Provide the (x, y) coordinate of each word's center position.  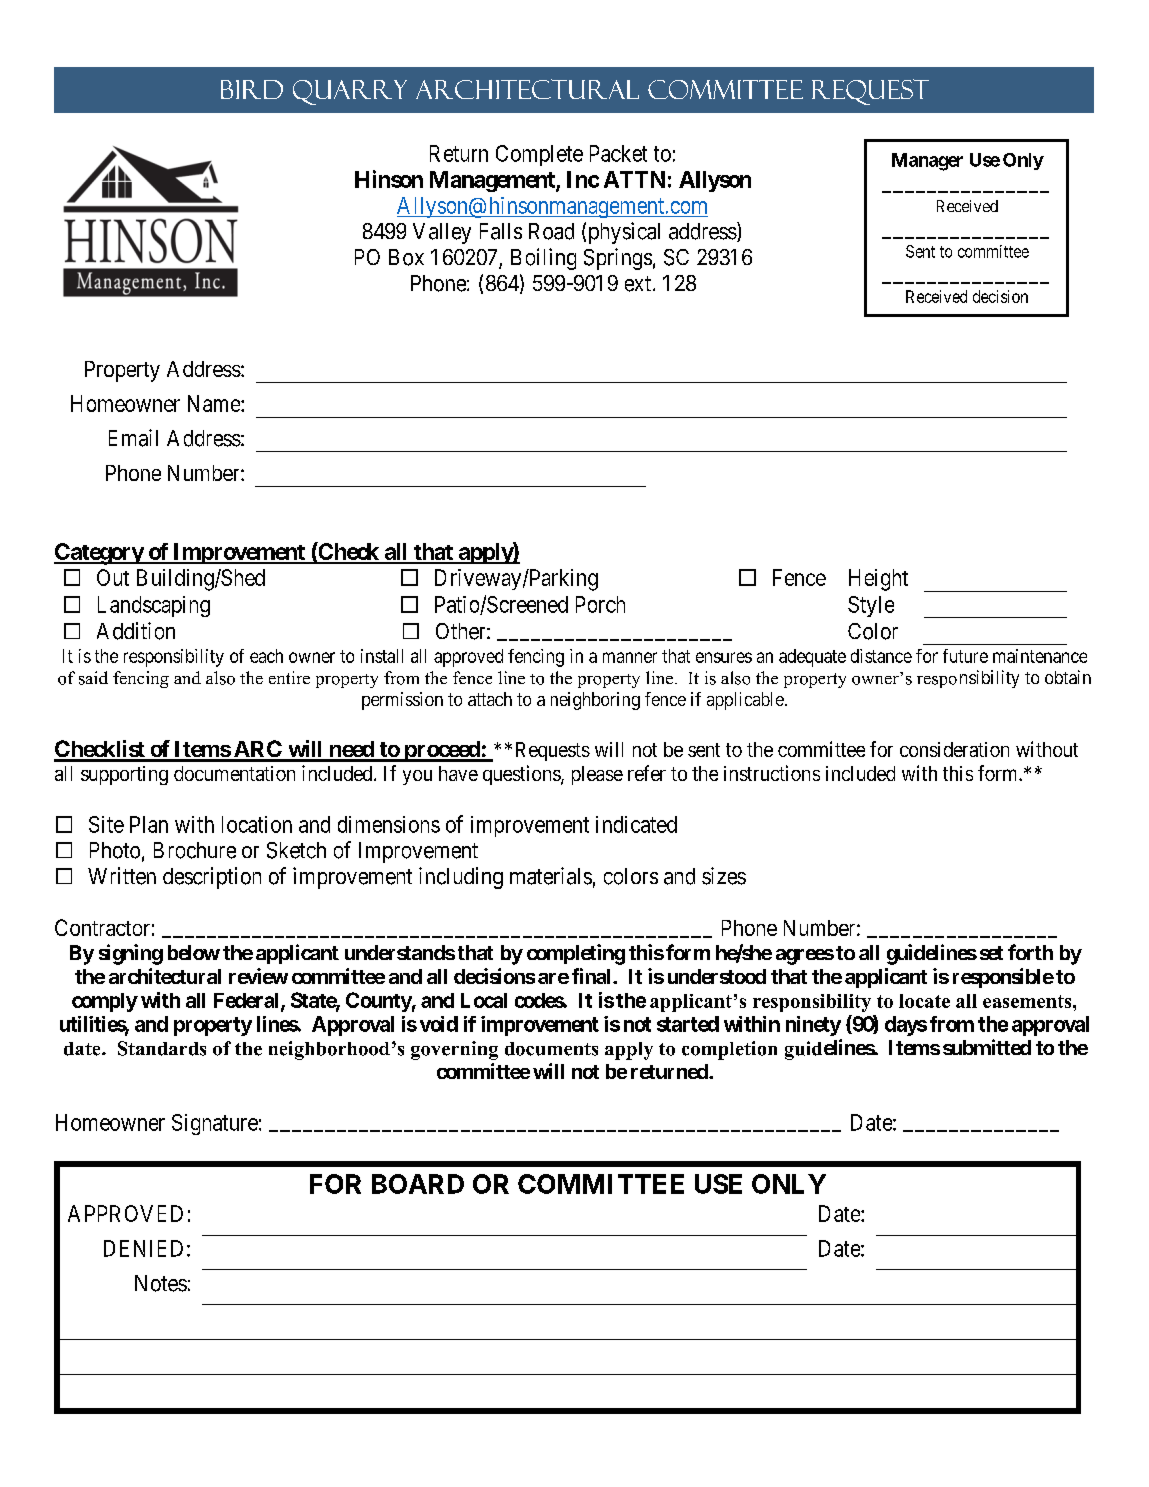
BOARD (418, 1184)
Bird (252, 89)
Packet (618, 153)
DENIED (143, 1248)
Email (133, 438)
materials (551, 876)
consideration (954, 749)
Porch (600, 604)
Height (878, 580)
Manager (927, 162)
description (212, 878)
